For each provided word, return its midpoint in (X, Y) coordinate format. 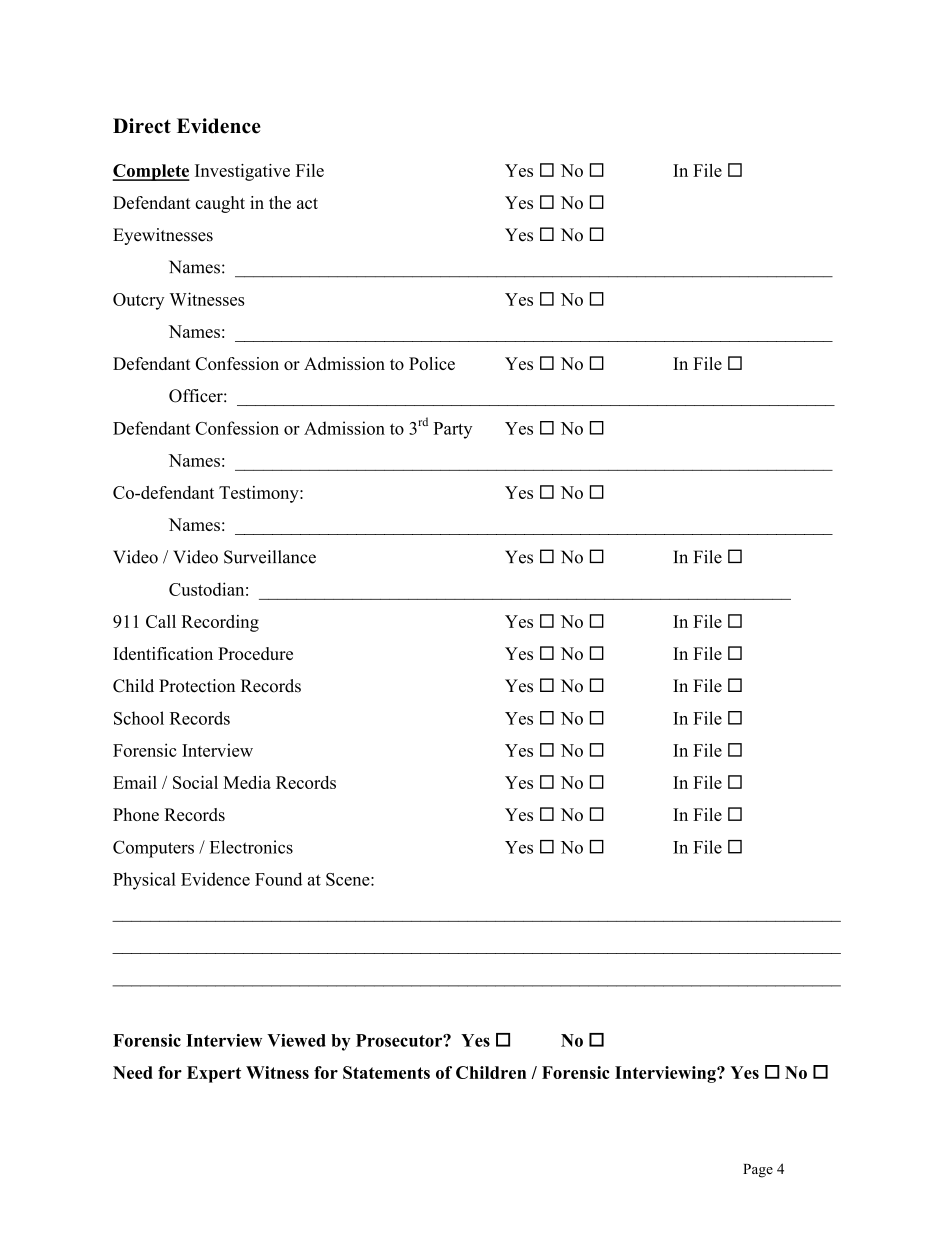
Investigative (242, 172)
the (280, 202)
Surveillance (270, 557)
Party (453, 430)
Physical (144, 881)
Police (432, 363)
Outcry (138, 301)
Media (247, 782)
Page (758, 1171)
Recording (220, 623)
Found (278, 879)
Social (195, 782)
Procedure (255, 653)
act (307, 203)
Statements (386, 1072)
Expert (214, 1074)
